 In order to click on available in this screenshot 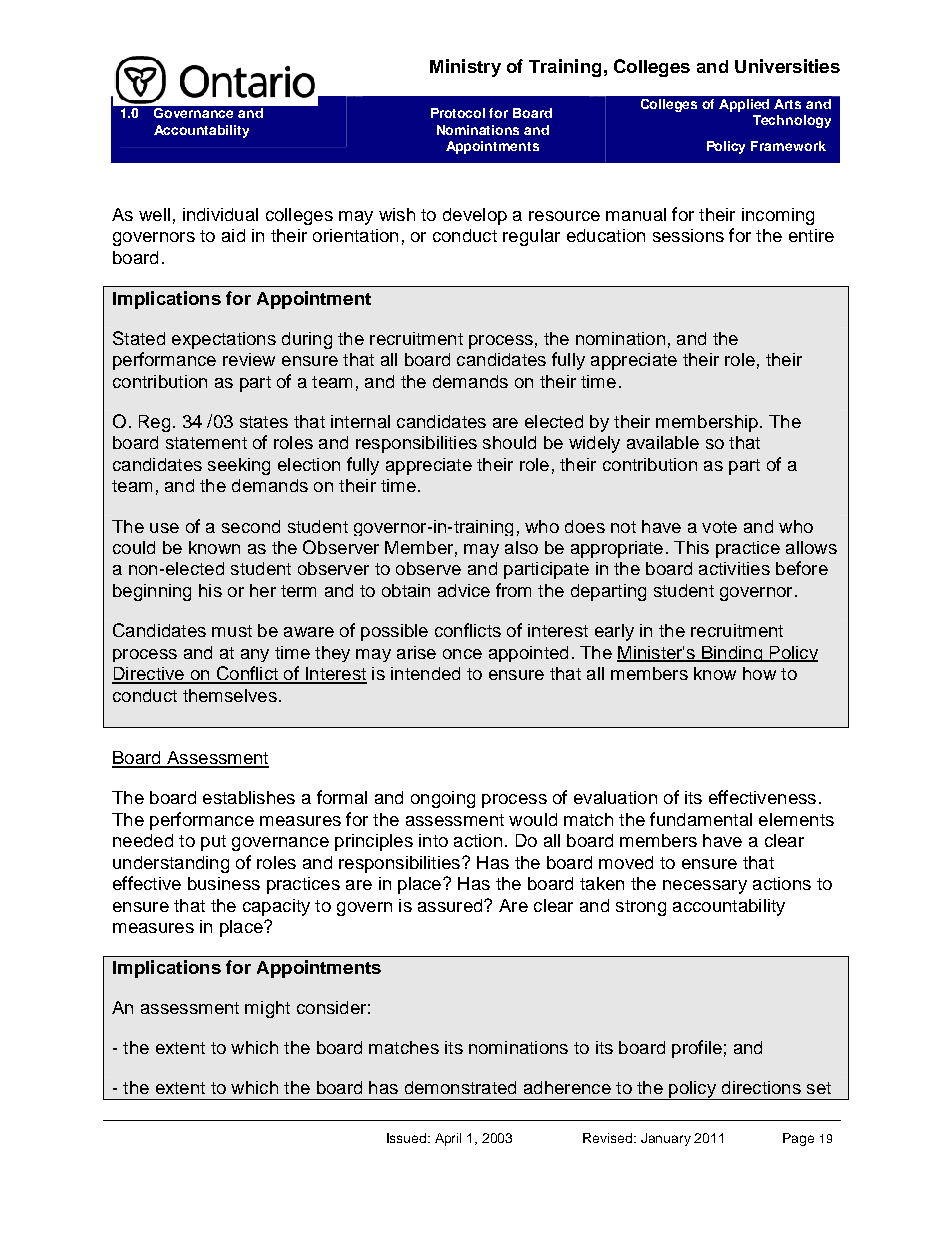, I will do `click(663, 442)`.
